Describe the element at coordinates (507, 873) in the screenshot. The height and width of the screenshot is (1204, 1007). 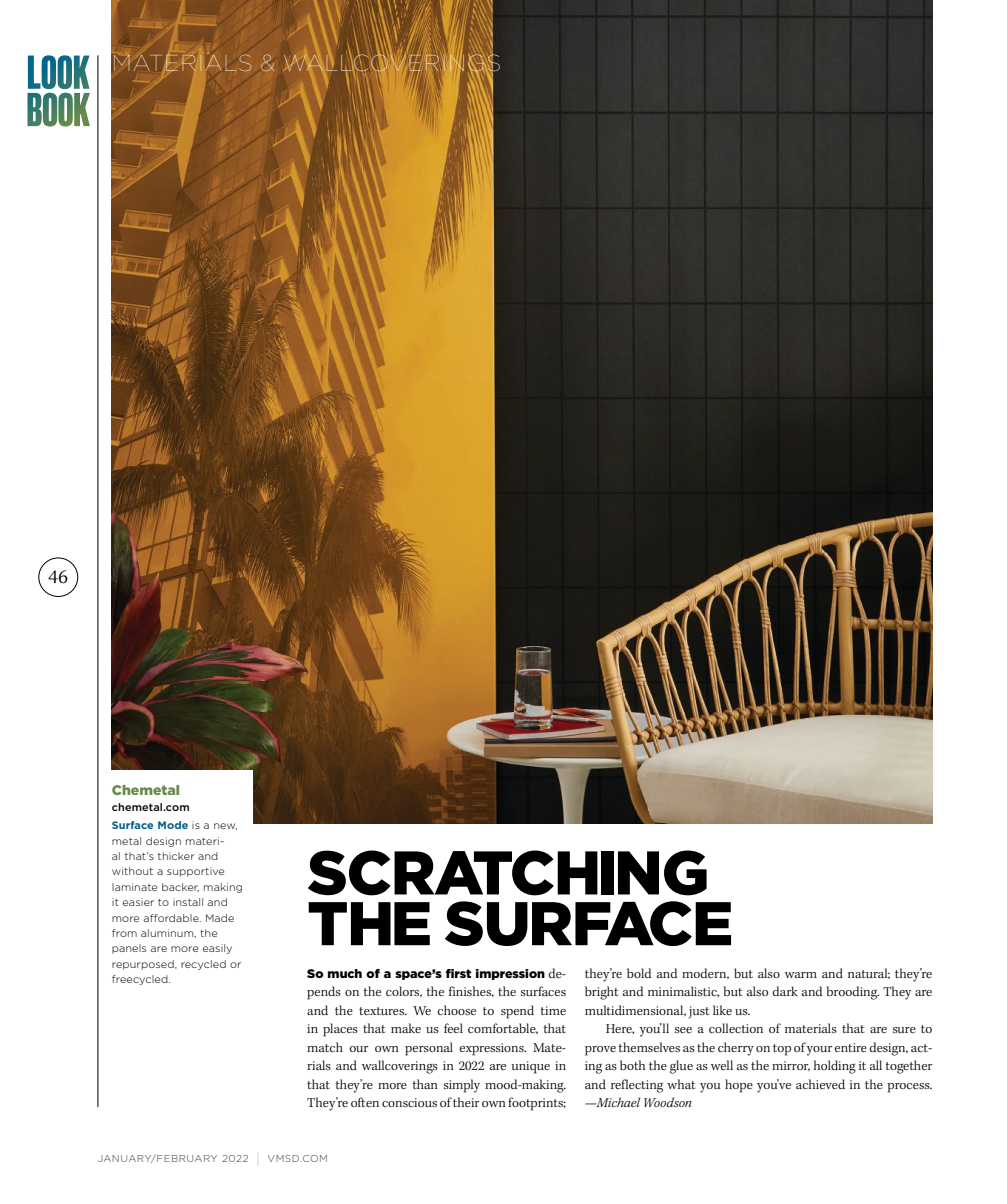
I see `SCRATCHING` at that location.
